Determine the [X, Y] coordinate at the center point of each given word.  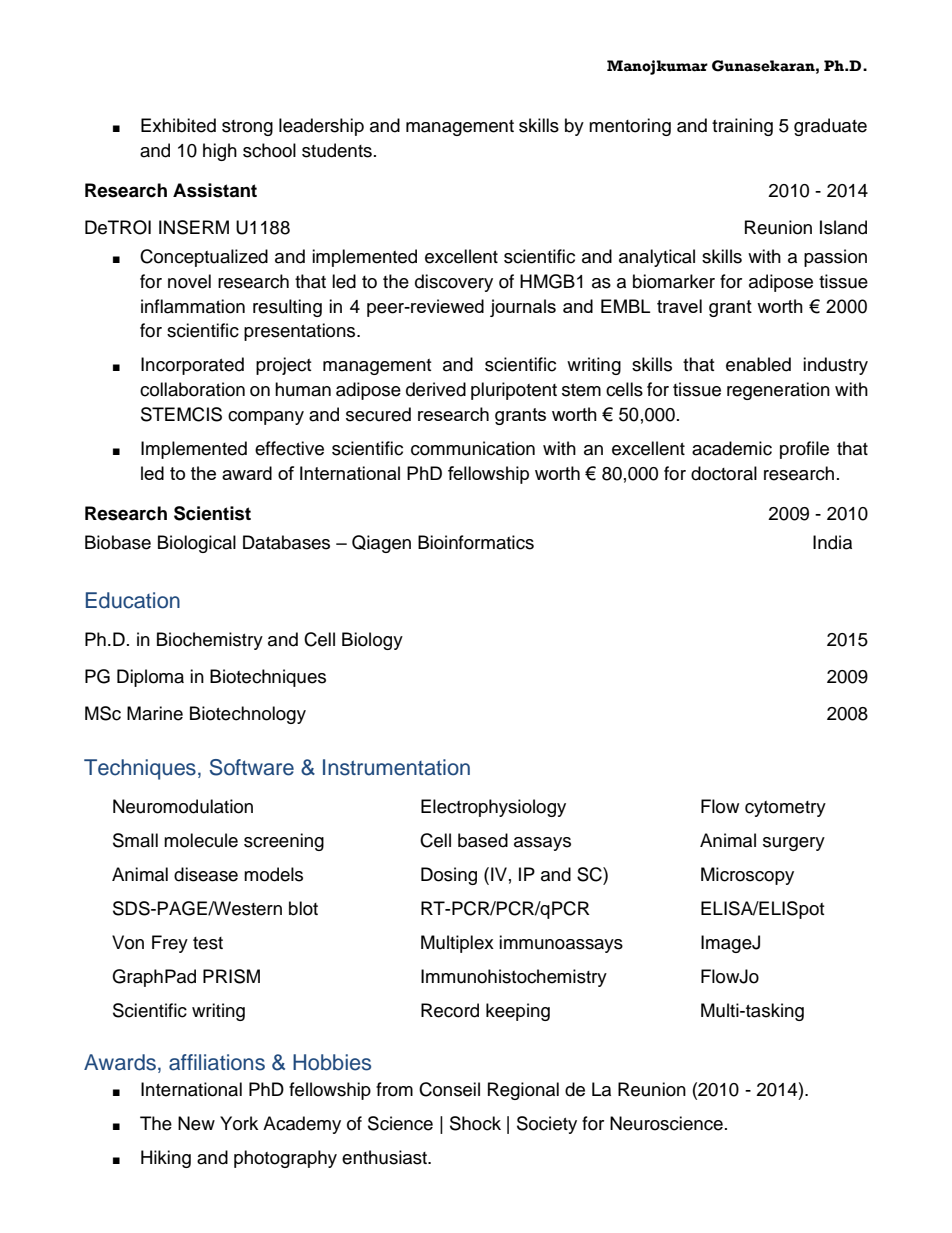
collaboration [192, 389]
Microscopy [747, 876]
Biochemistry [210, 641]
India [832, 542]
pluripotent [514, 391]
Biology [372, 641]
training [742, 127]
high [220, 152]
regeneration [778, 391]
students [337, 150]
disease [206, 874]
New [196, 1123]
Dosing [449, 876]
